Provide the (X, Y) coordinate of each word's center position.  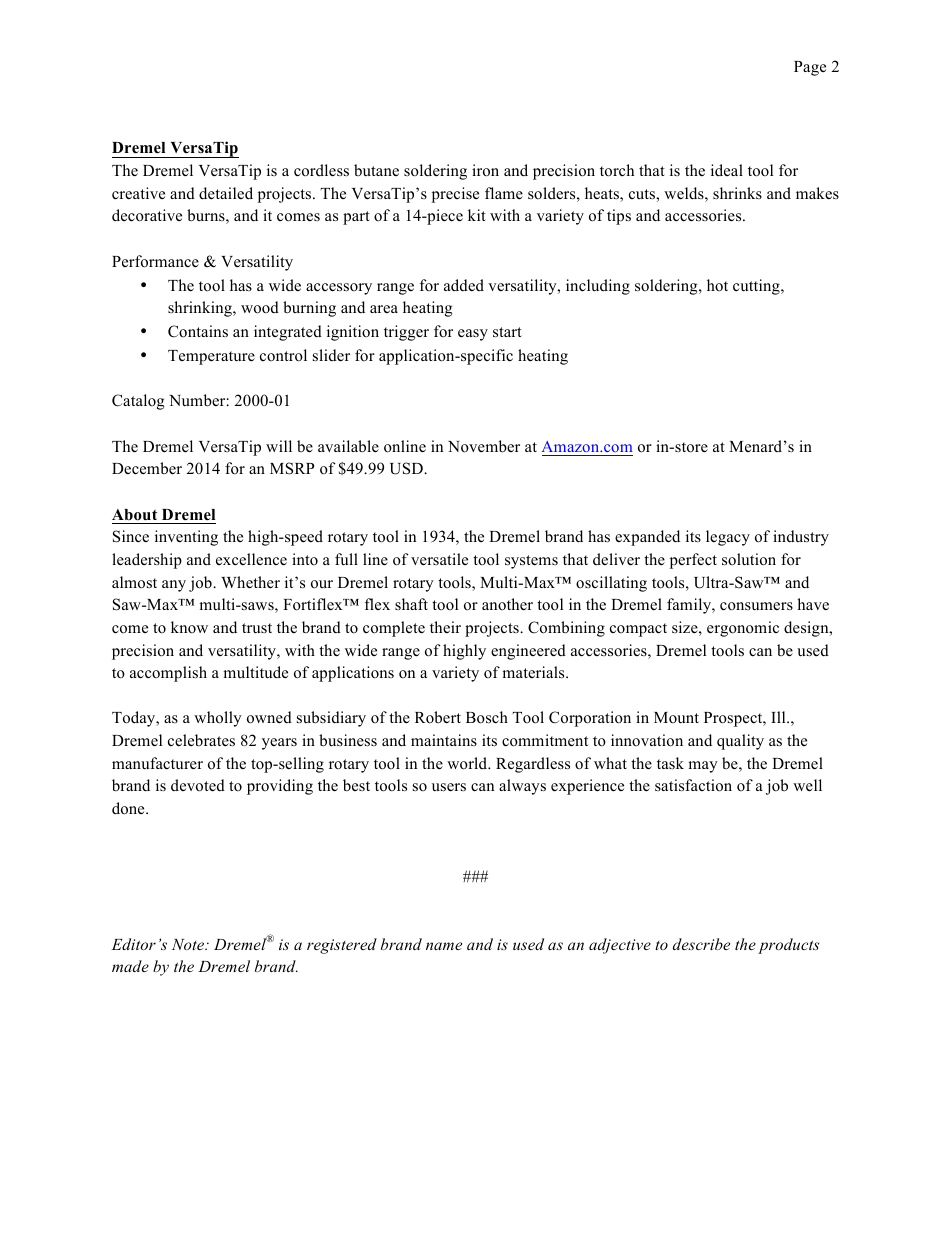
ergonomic (743, 629)
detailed (226, 193)
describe (701, 944)
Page (810, 68)
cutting (757, 287)
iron (485, 170)
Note (189, 944)
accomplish (168, 674)
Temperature (211, 357)
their (445, 627)
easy (473, 335)
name (444, 946)
